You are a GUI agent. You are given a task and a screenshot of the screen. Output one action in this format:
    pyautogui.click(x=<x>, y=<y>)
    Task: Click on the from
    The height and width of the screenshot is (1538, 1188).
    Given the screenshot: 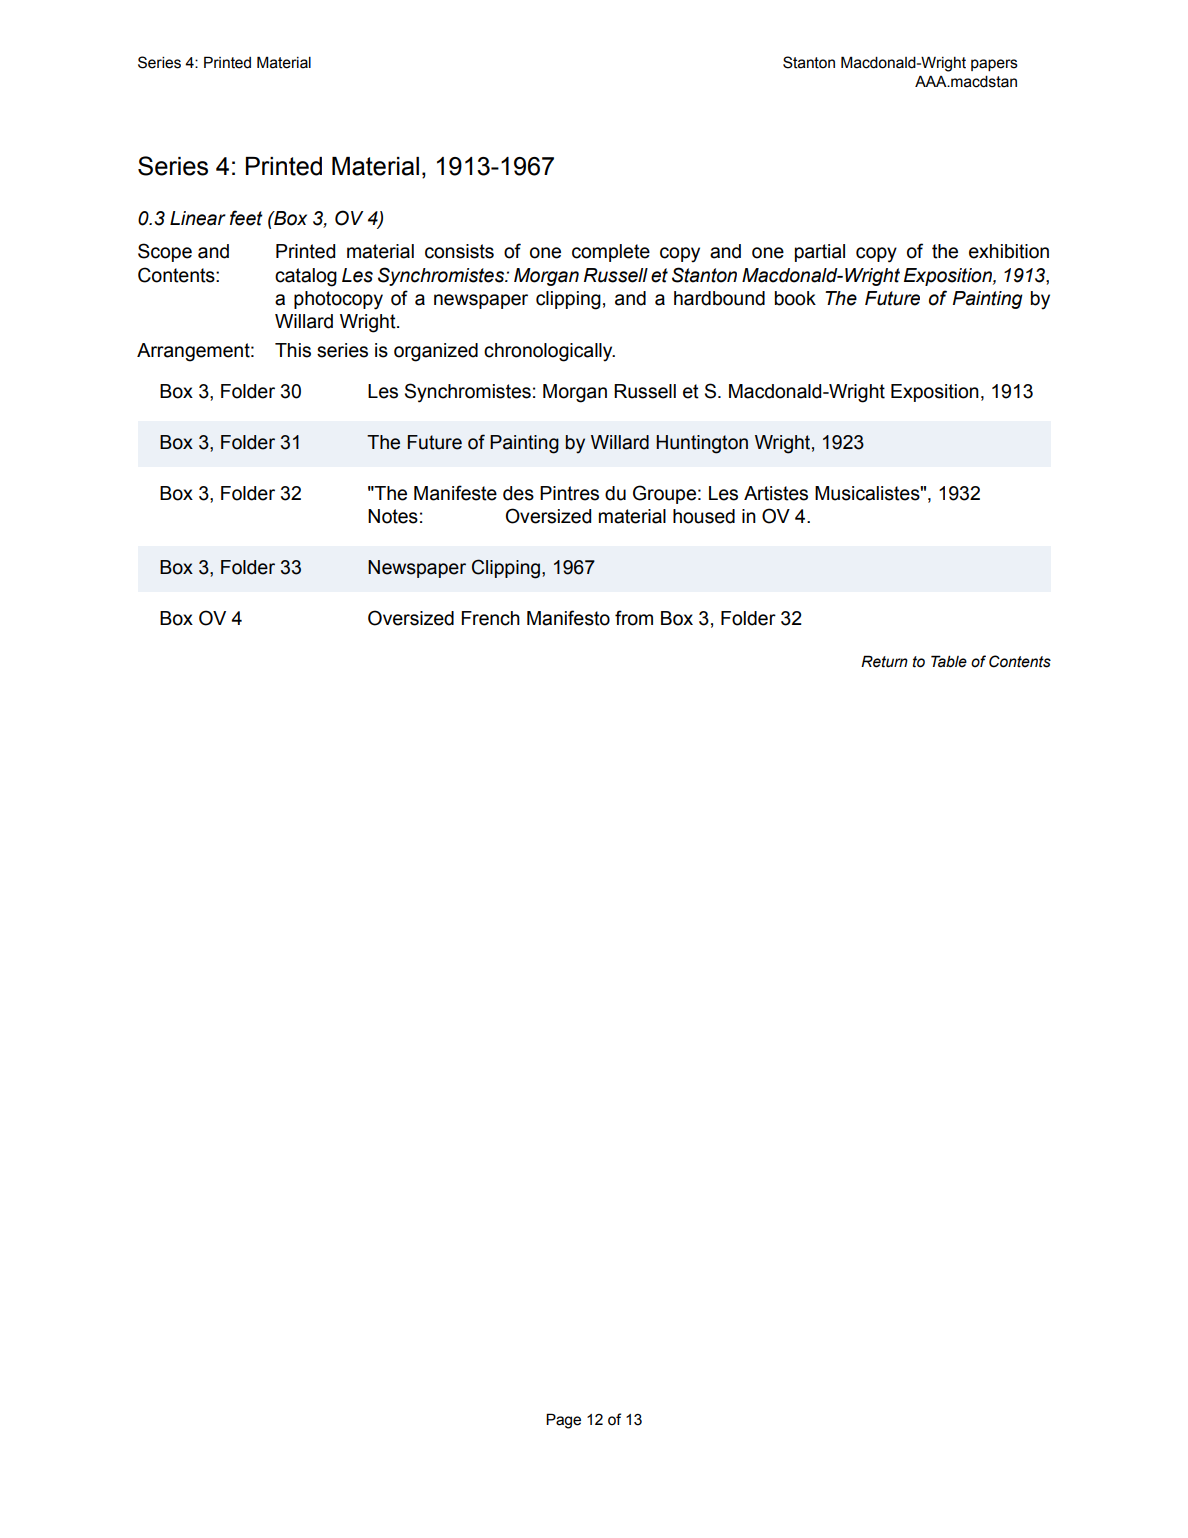 What is the action you would take?
    pyautogui.click(x=634, y=618)
